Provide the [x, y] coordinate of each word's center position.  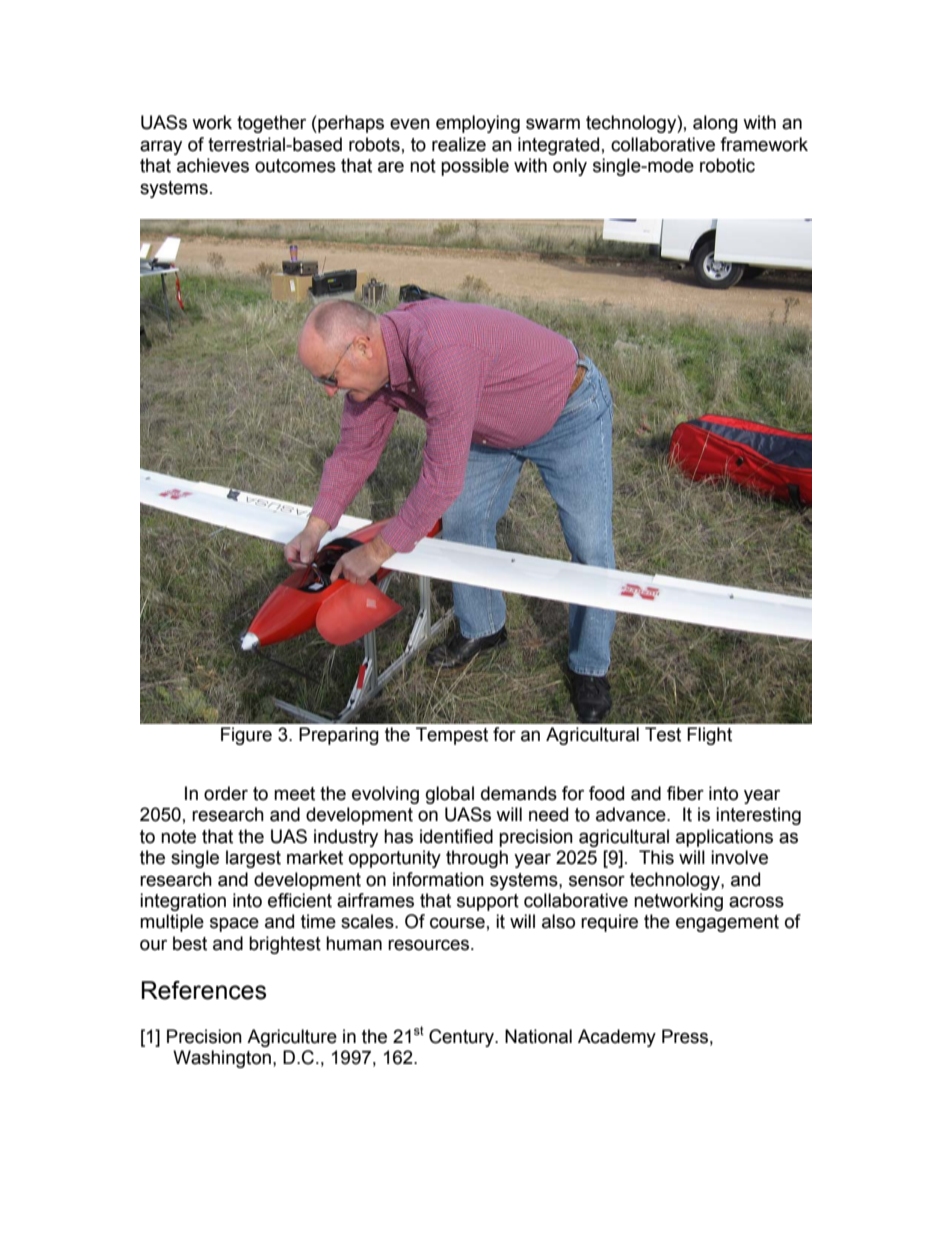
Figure [246, 736]
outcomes [295, 166]
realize [459, 144]
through [477, 859]
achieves [213, 165]
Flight [709, 736]
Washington [222, 1059]
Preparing [339, 736]
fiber [685, 793]
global [450, 795]
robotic [727, 165]
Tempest [452, 736]
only [570, 167]
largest [253, 859]
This [656, 857]
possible [475, 167]
